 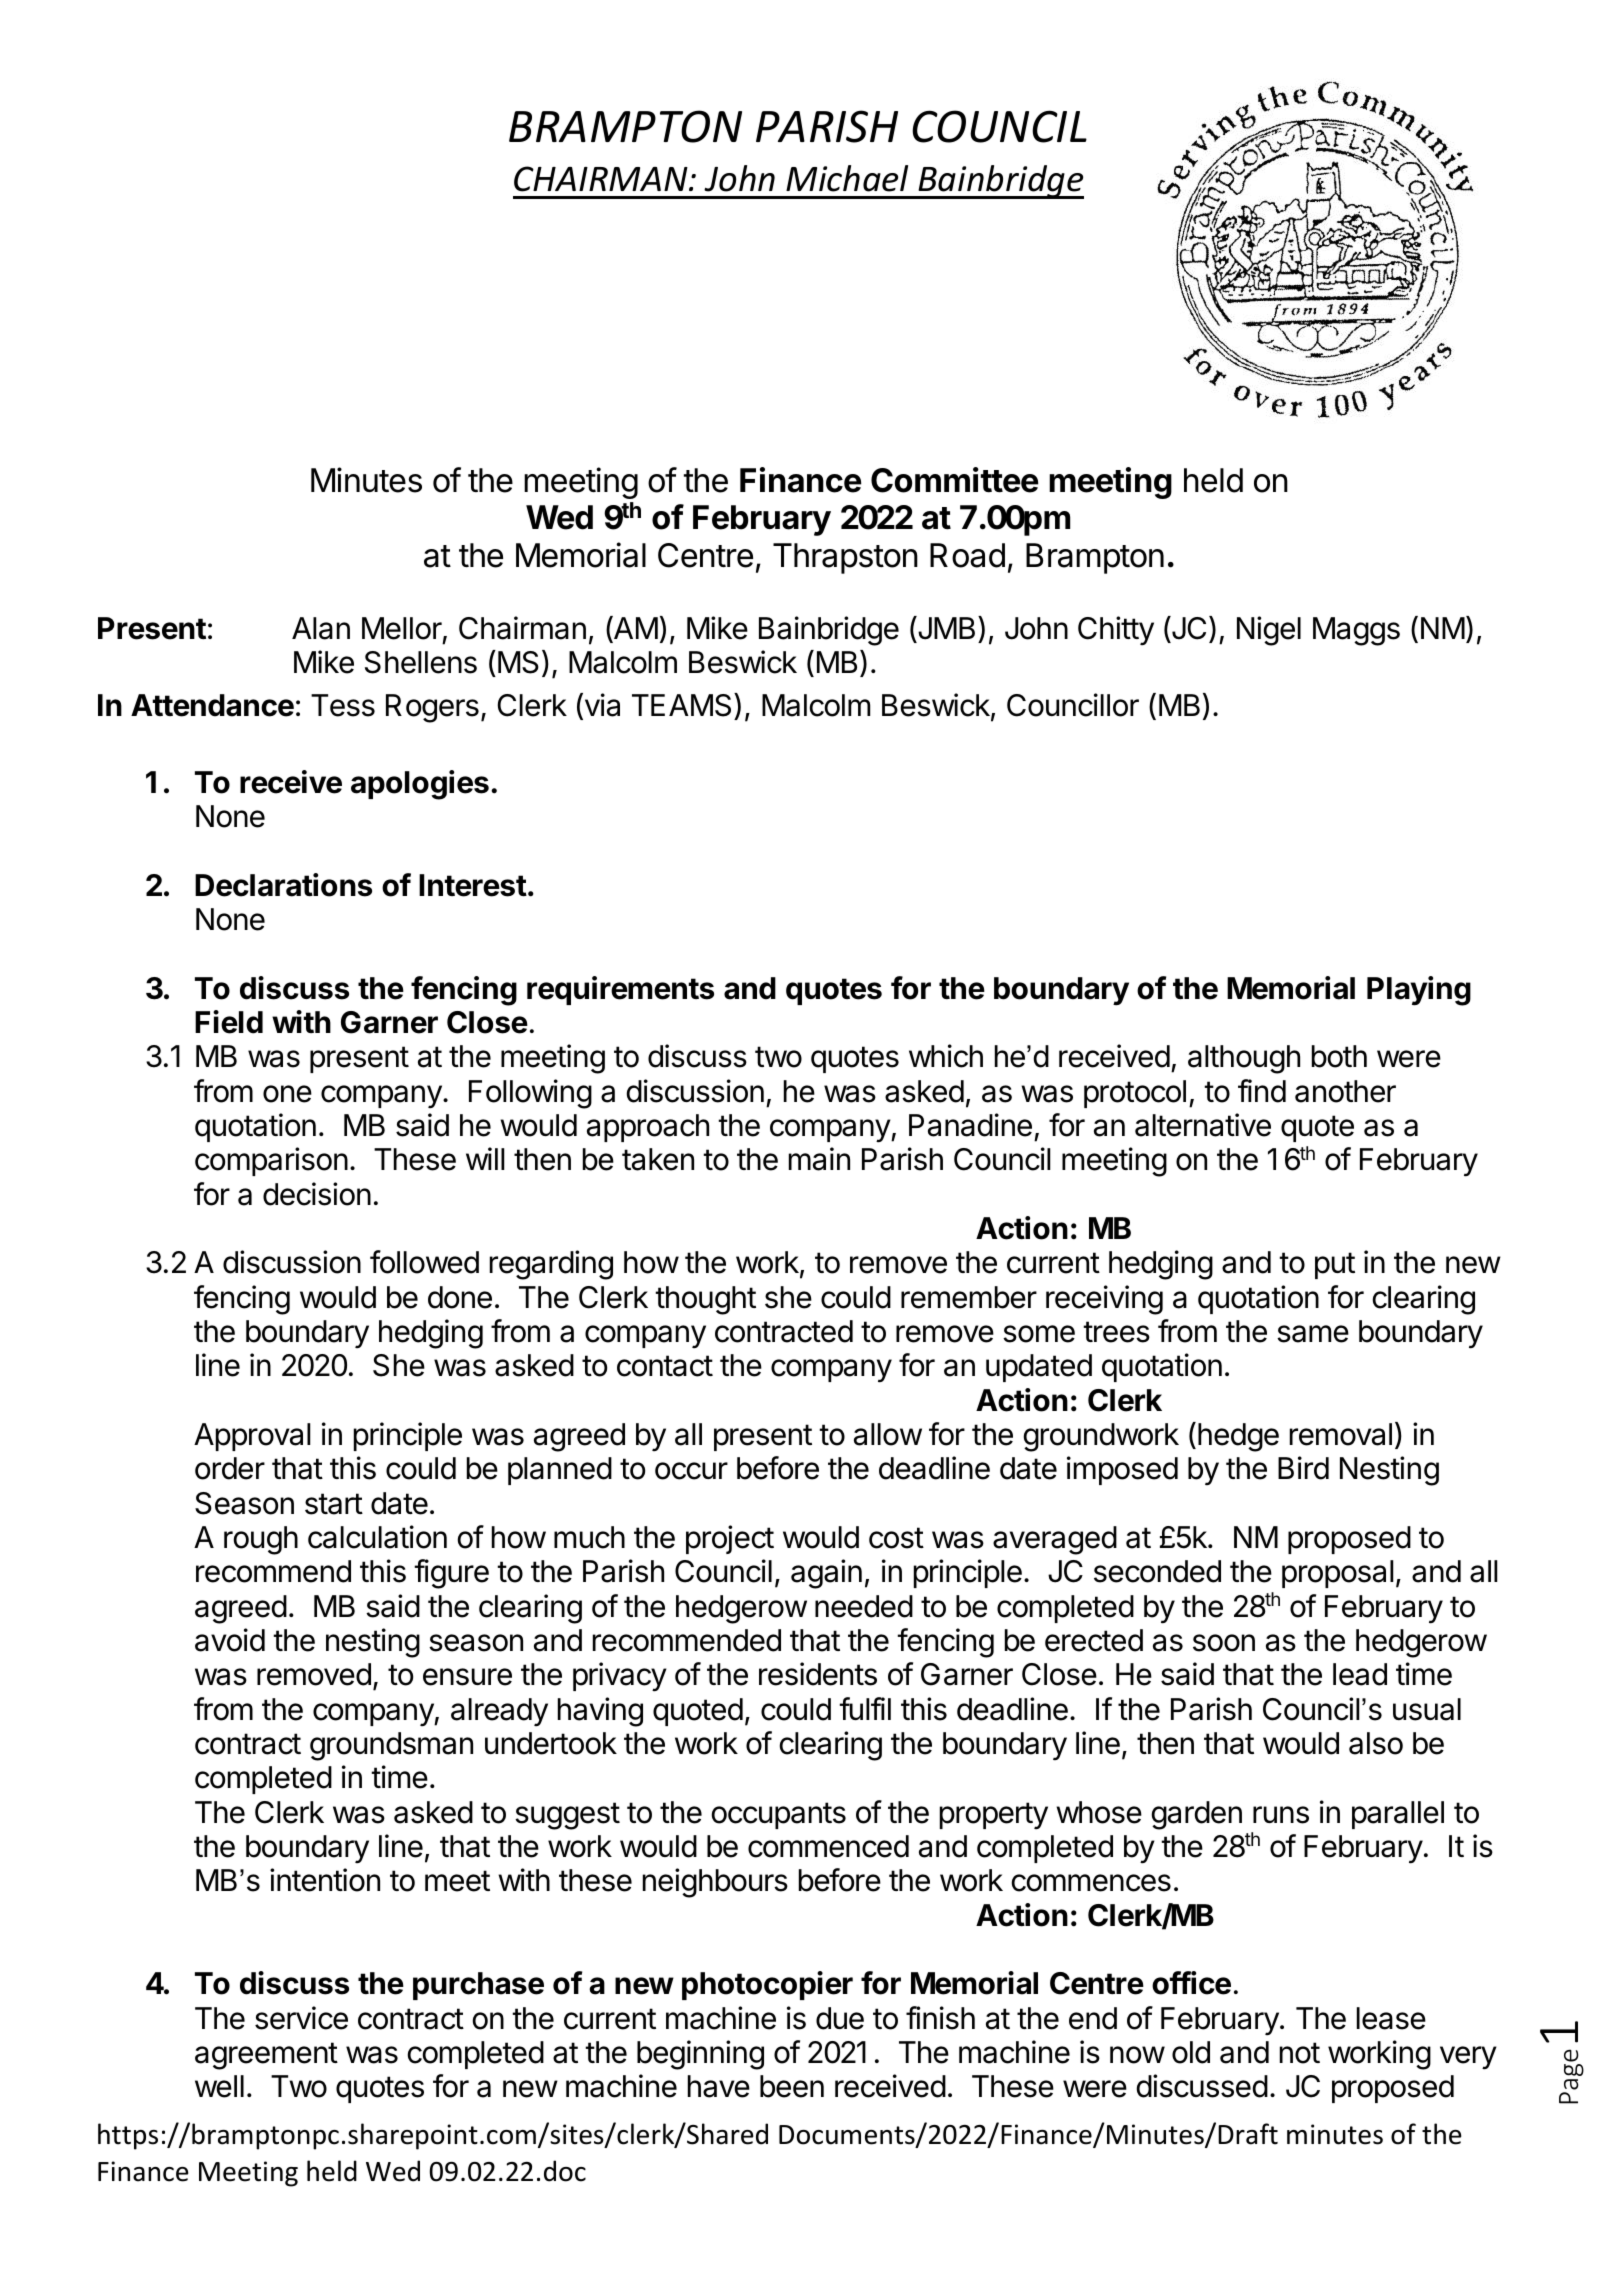 What do you see at coordinates (1269, 631) in the image?
I see `Nigel` at bounding box center [1269, 631].
